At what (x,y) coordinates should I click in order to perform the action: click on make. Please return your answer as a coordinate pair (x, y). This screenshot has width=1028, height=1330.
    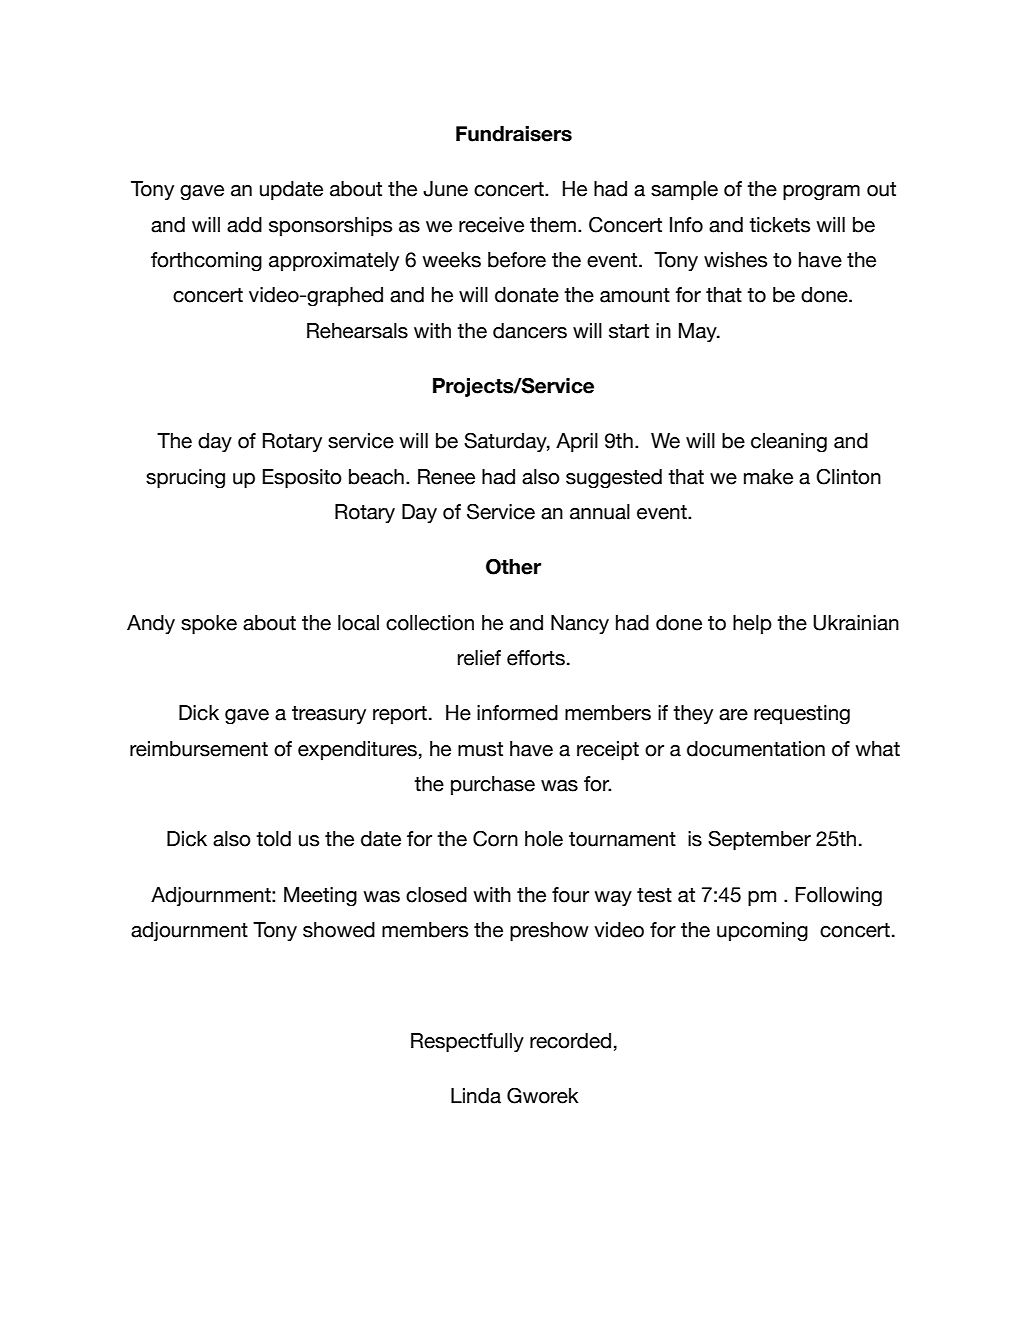
    Looking at the image, I should click on (768, 477).
